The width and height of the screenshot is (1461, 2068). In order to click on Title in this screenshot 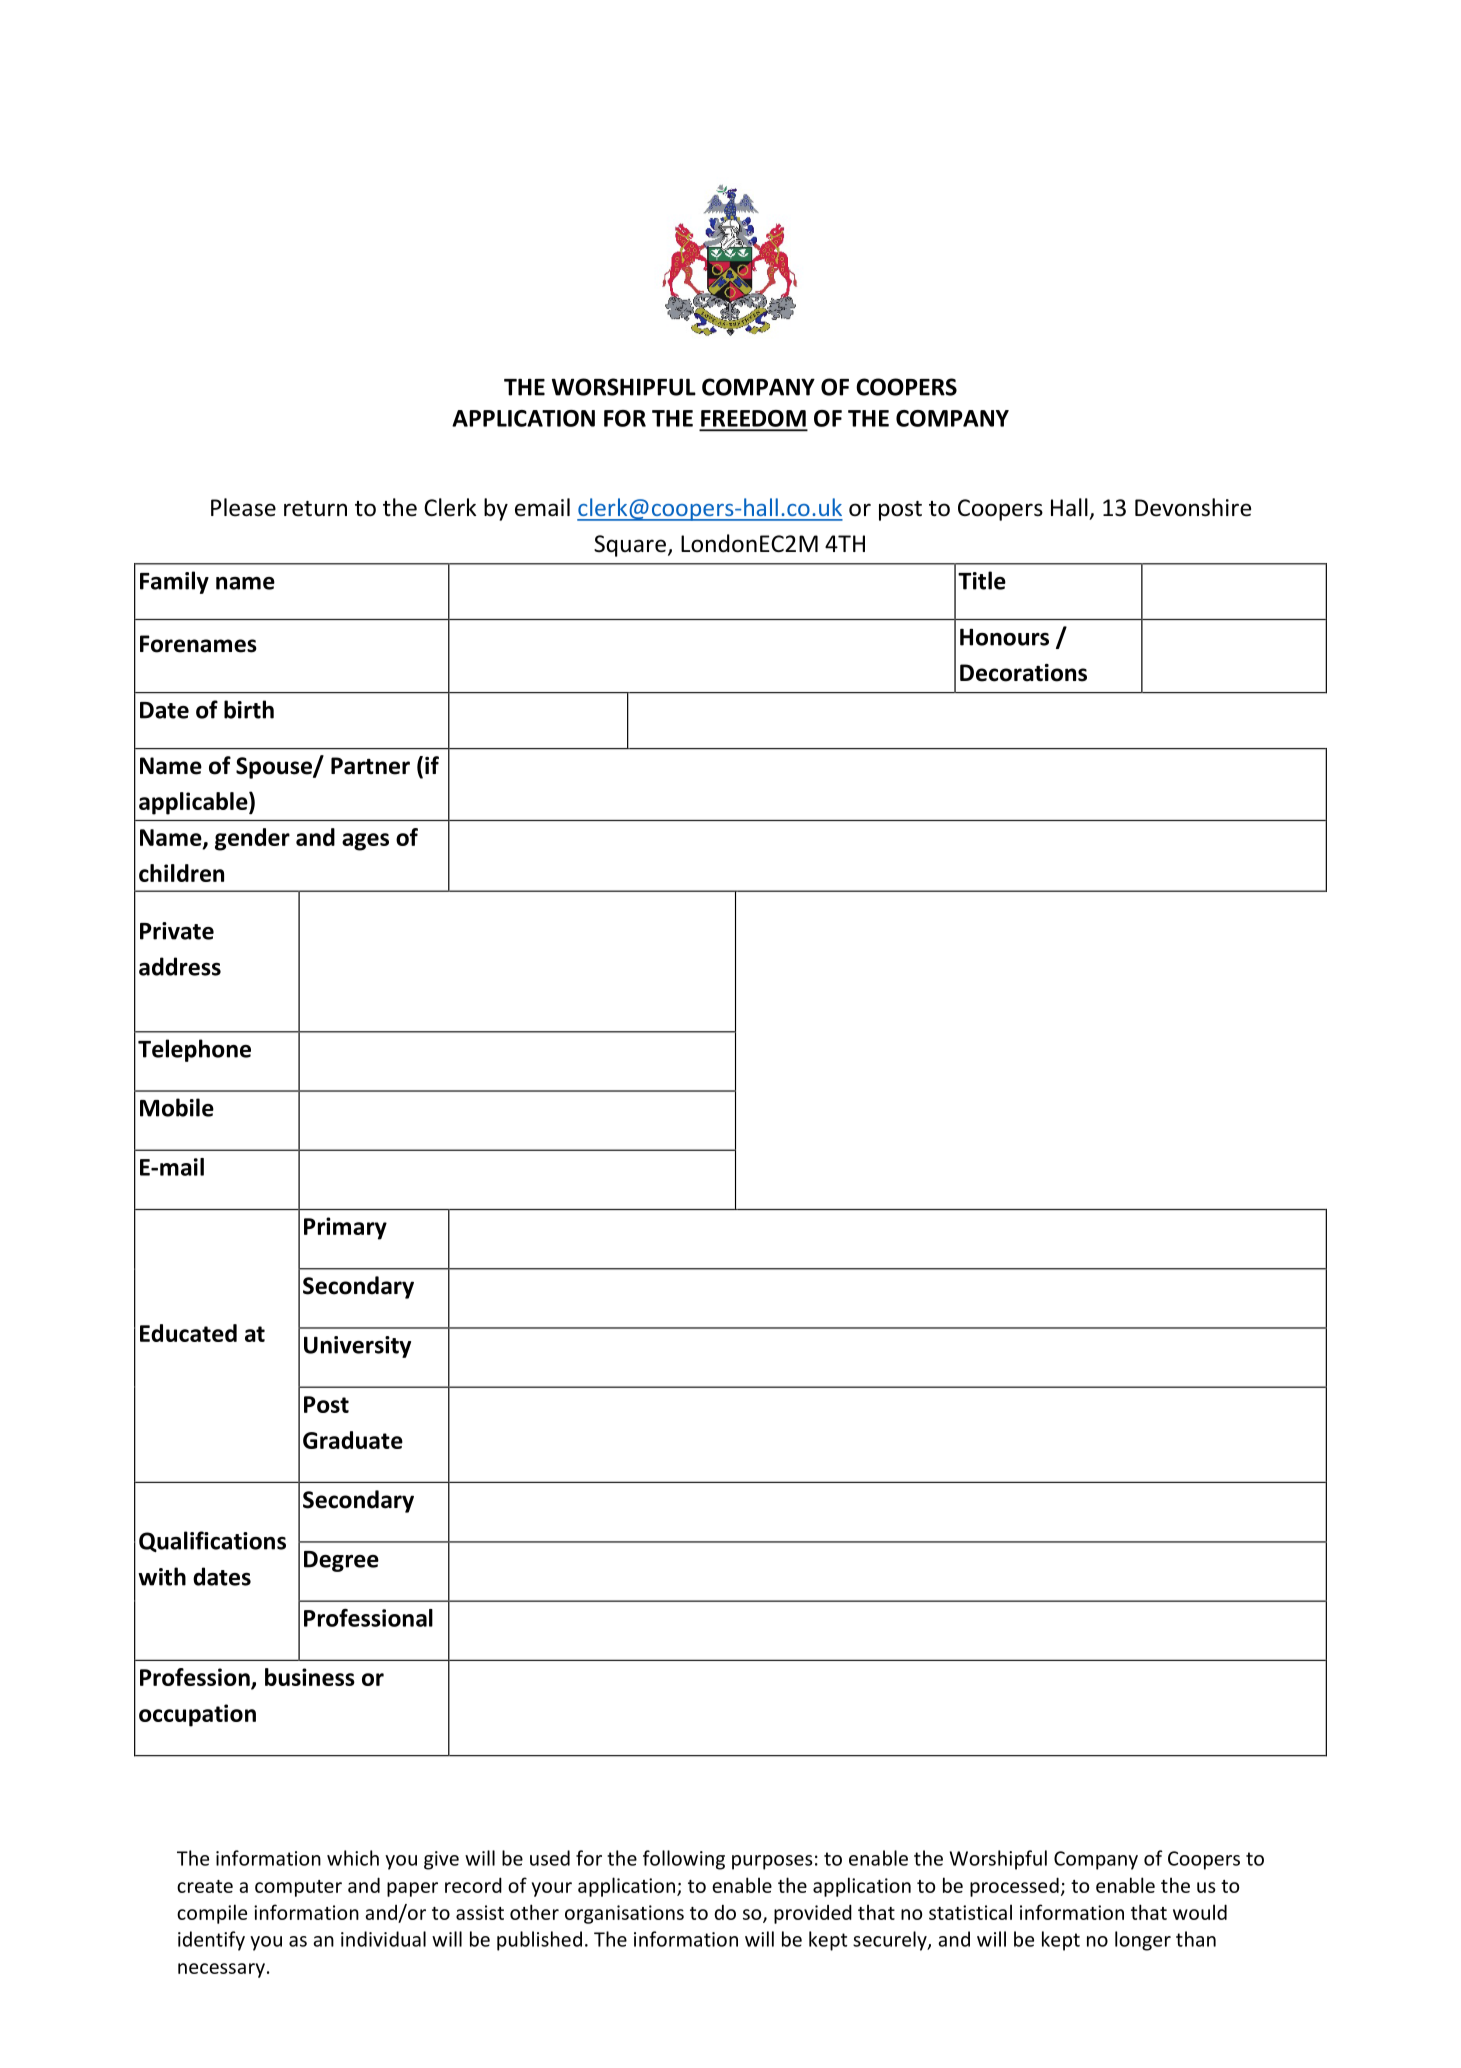, I will do `click(982, 580)`.
